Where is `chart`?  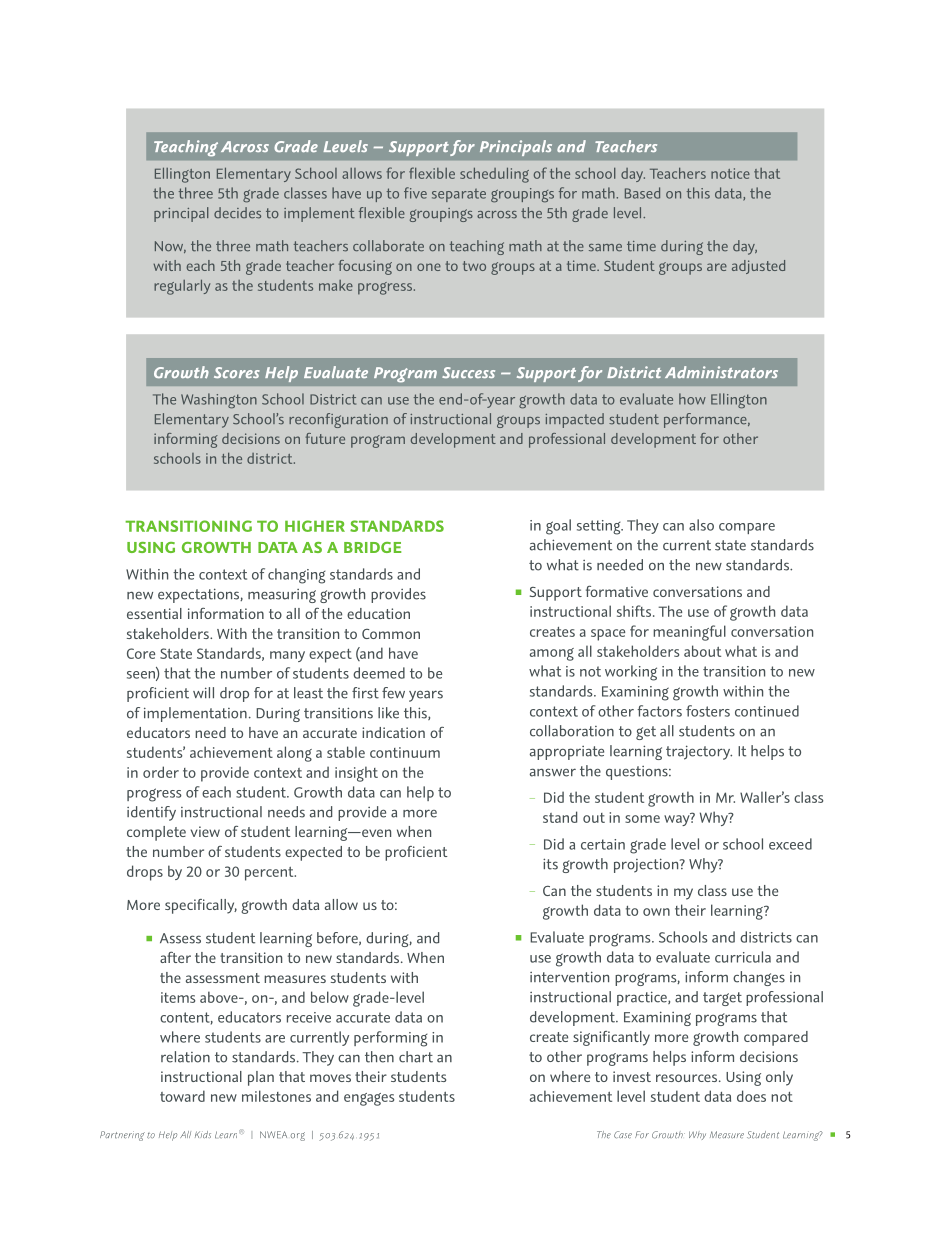
chart is located at coordinates (416, 1057).
